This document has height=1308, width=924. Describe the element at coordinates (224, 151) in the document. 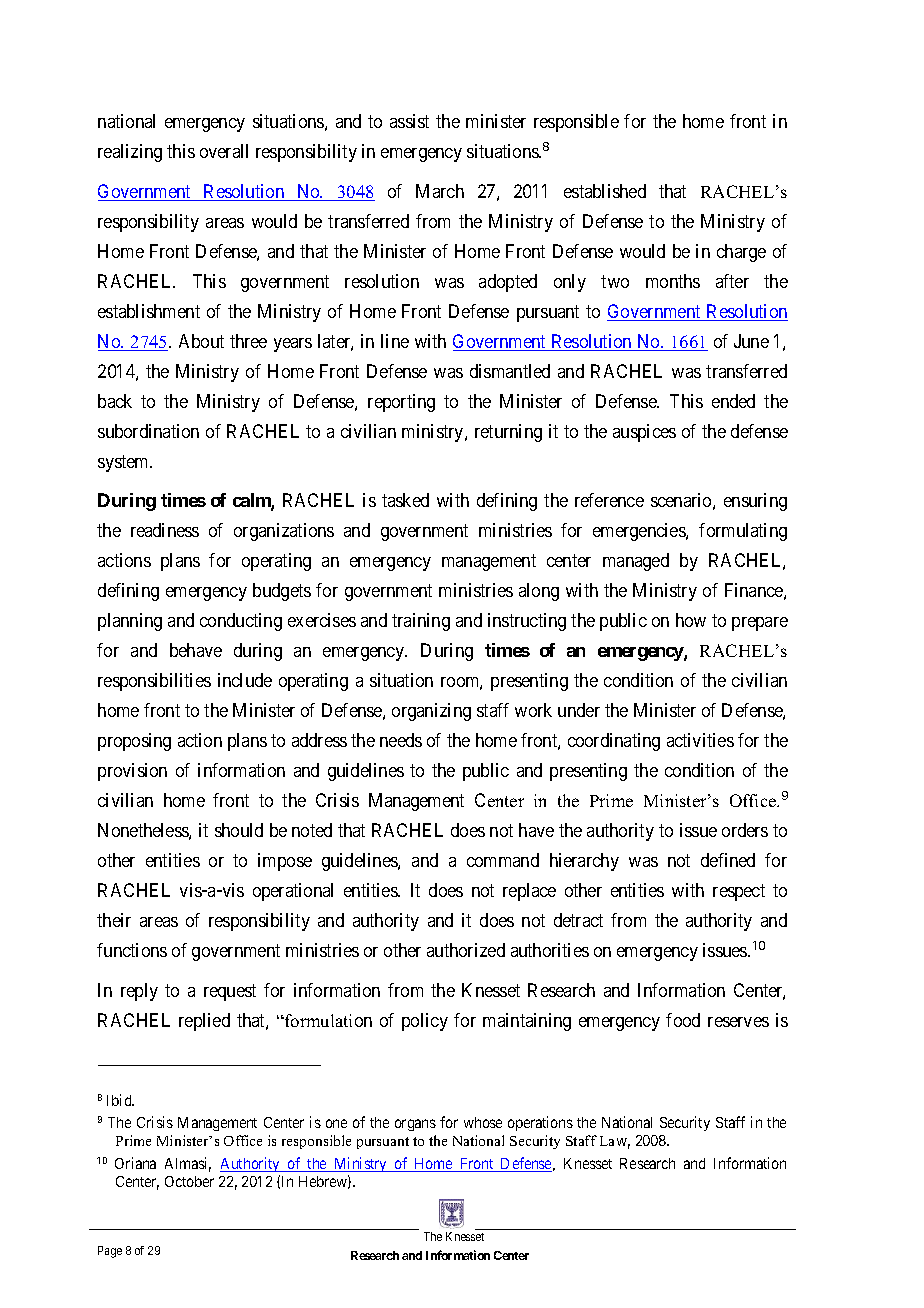

I see `overall` at that location.
